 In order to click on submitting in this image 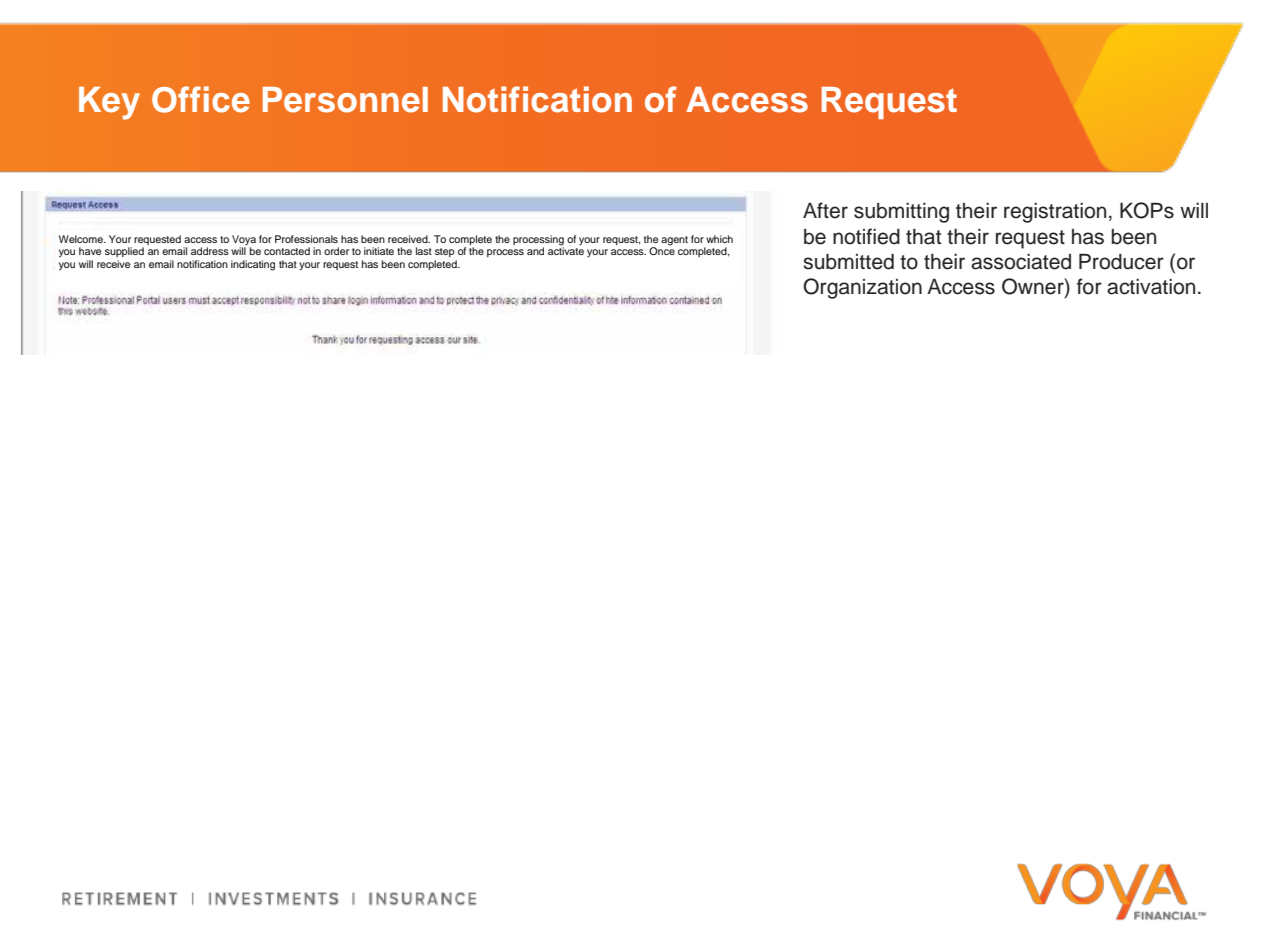, I will do `click(901, 213)`.
